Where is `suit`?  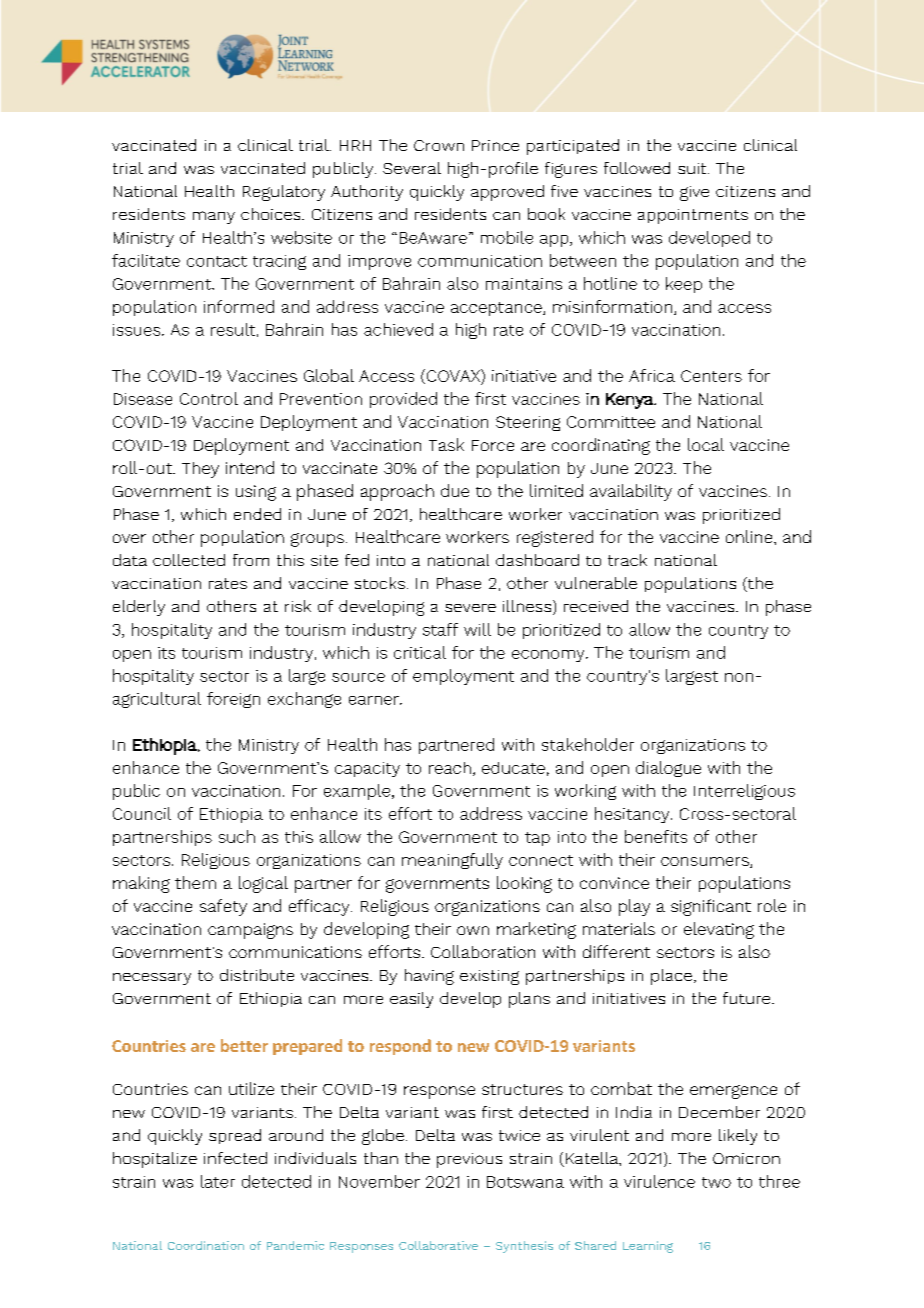 suit is located at coordinates (693, 168).
